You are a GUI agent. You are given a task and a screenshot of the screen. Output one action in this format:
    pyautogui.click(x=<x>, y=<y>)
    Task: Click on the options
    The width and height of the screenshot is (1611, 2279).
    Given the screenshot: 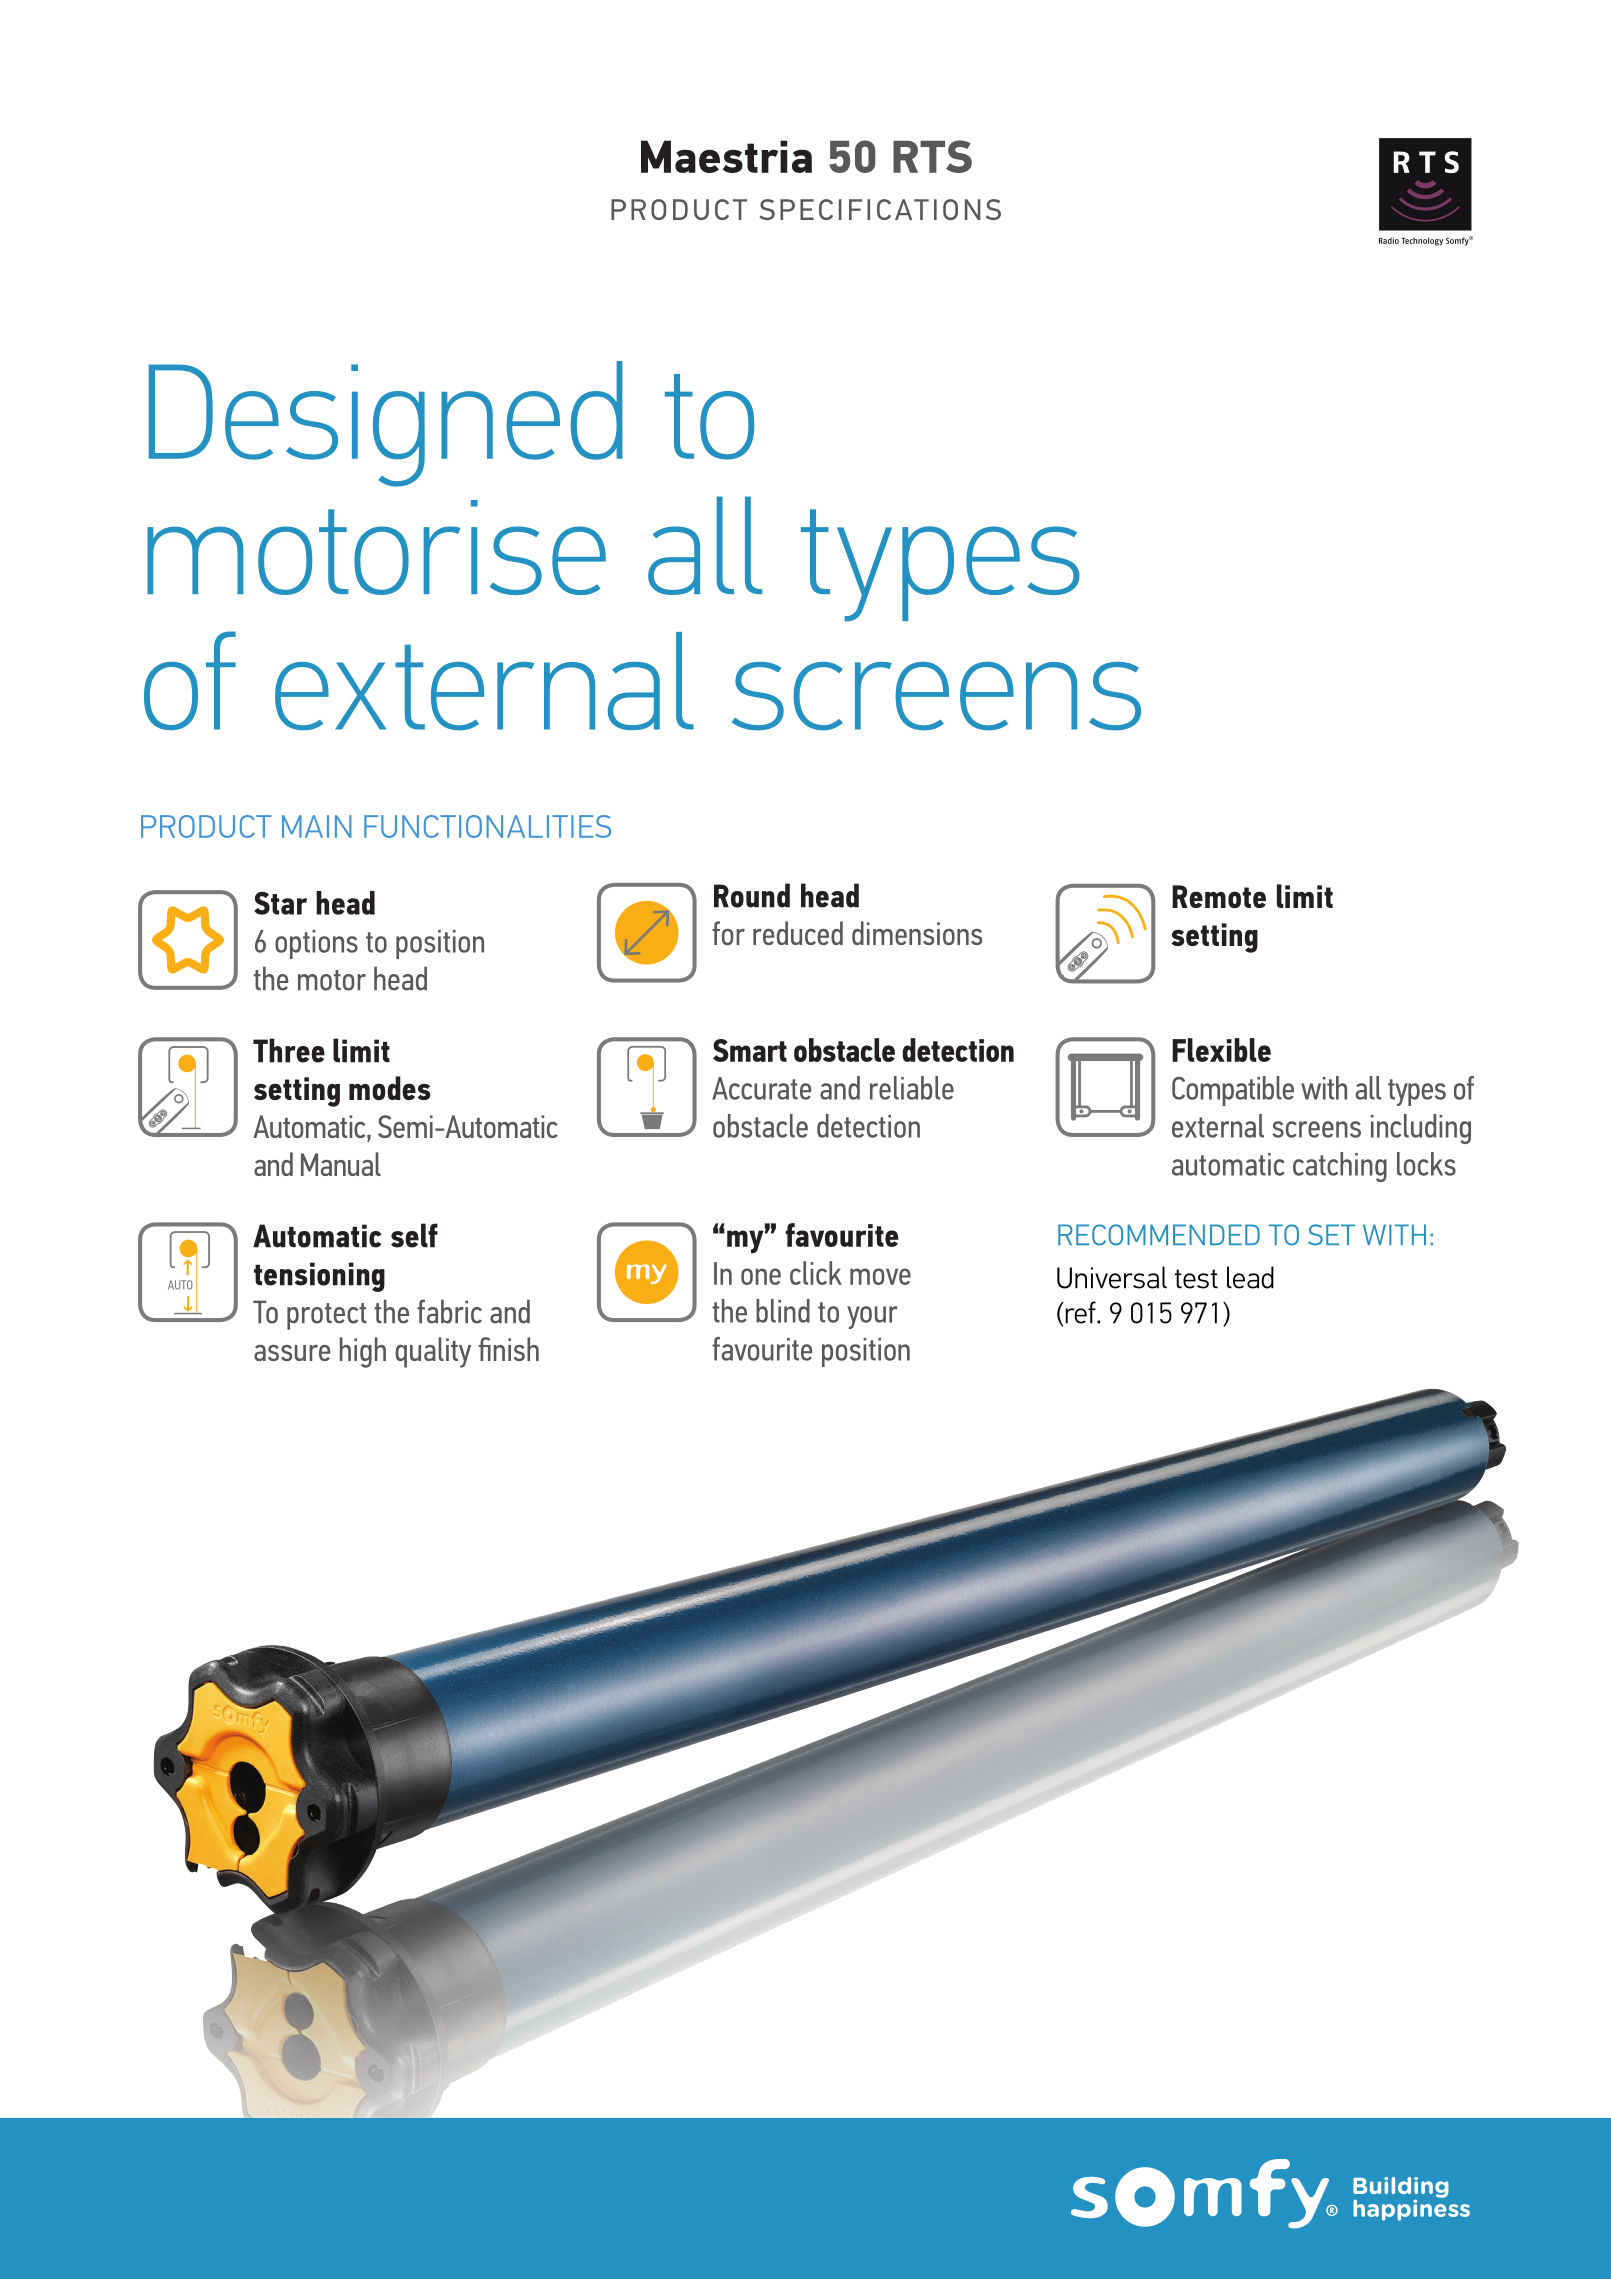 What is the action you would take?
    pyautogui.click(x=316, y=944)
